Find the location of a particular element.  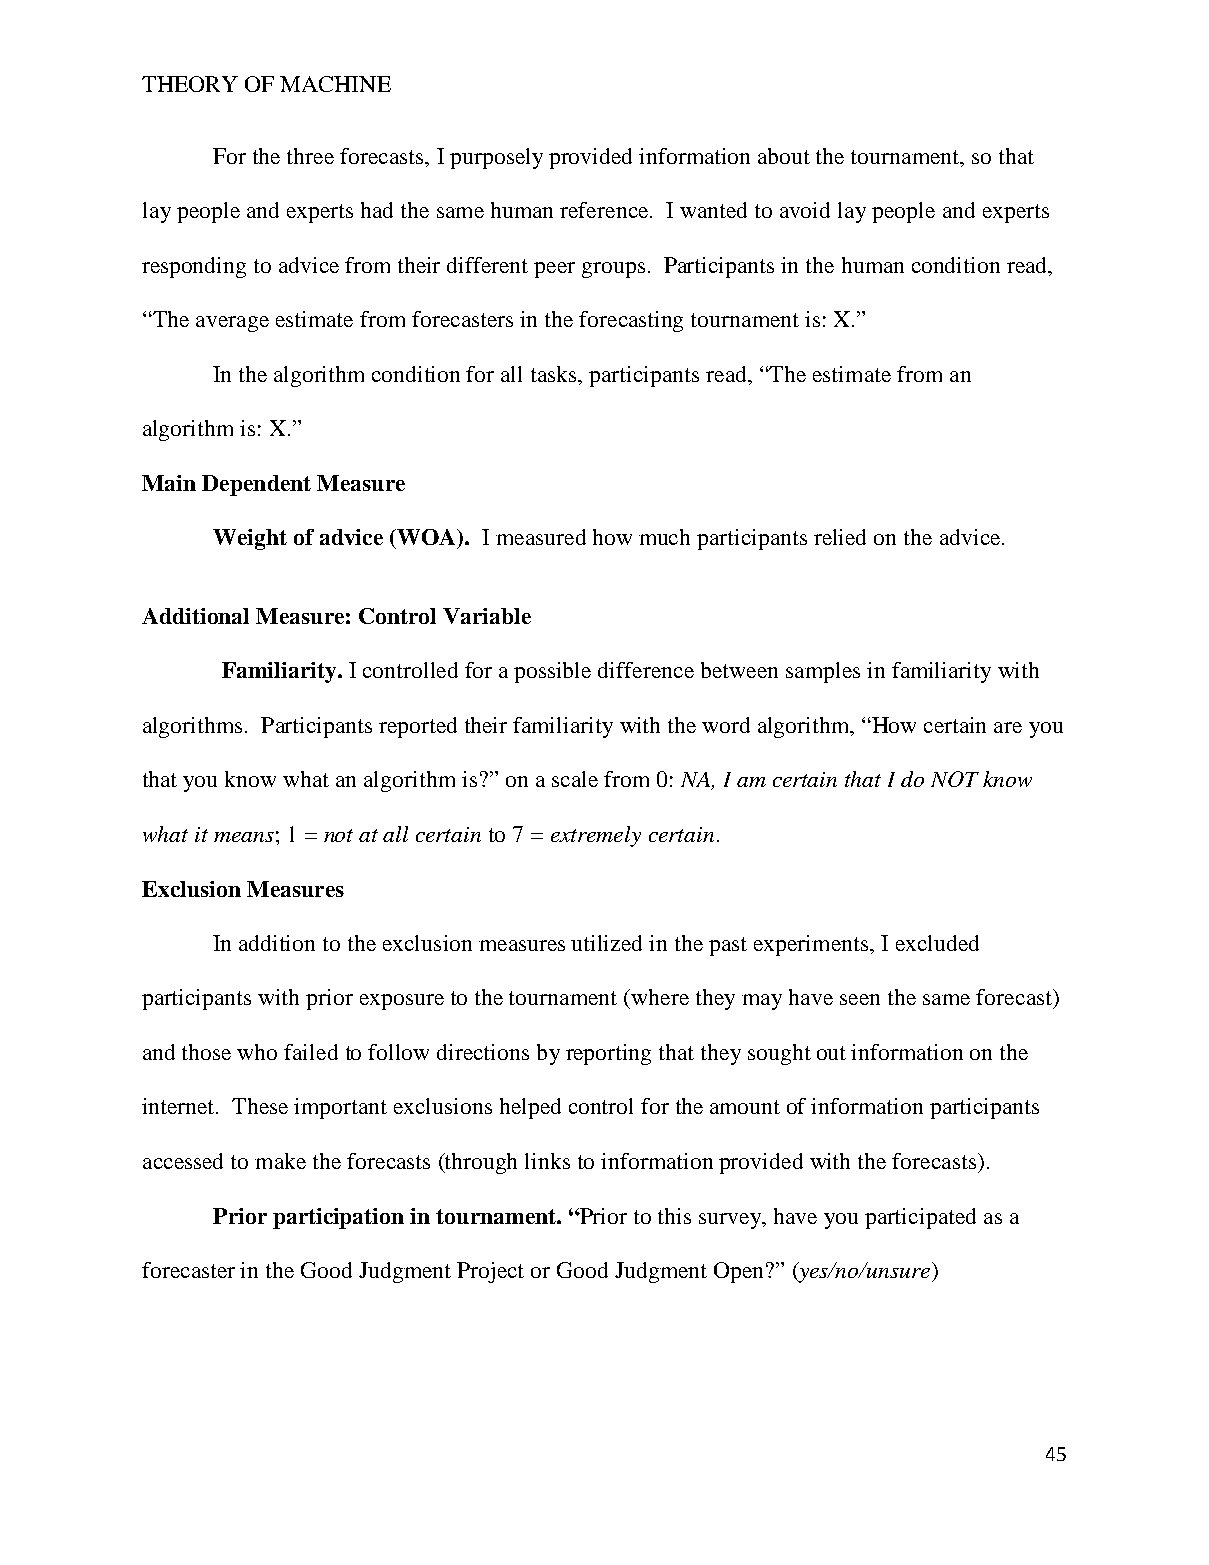

three is located at coordinates (310, 156).
